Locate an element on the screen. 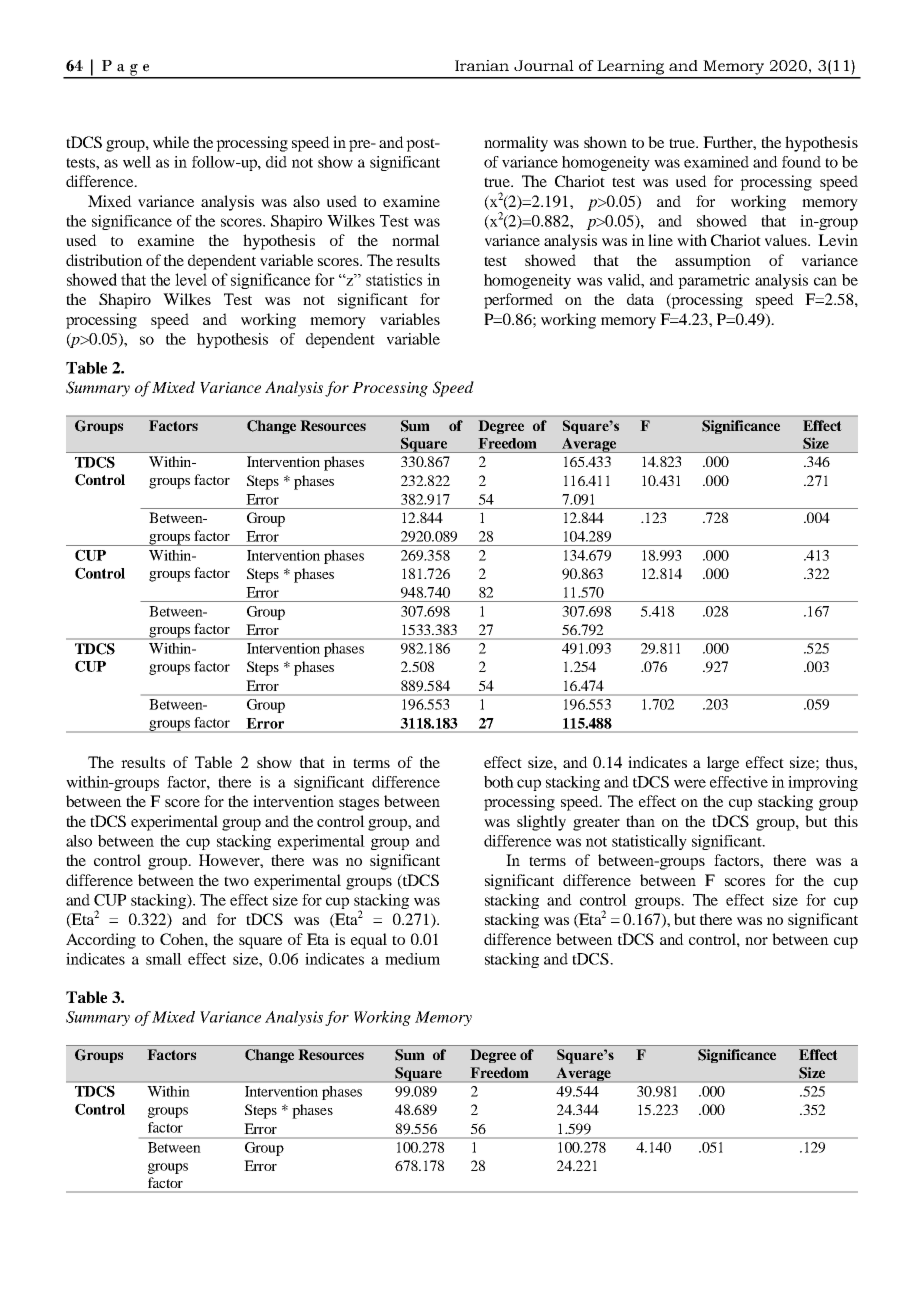 This screenshot has height=1308, width=924. level is located at coordinates (191, 279).
